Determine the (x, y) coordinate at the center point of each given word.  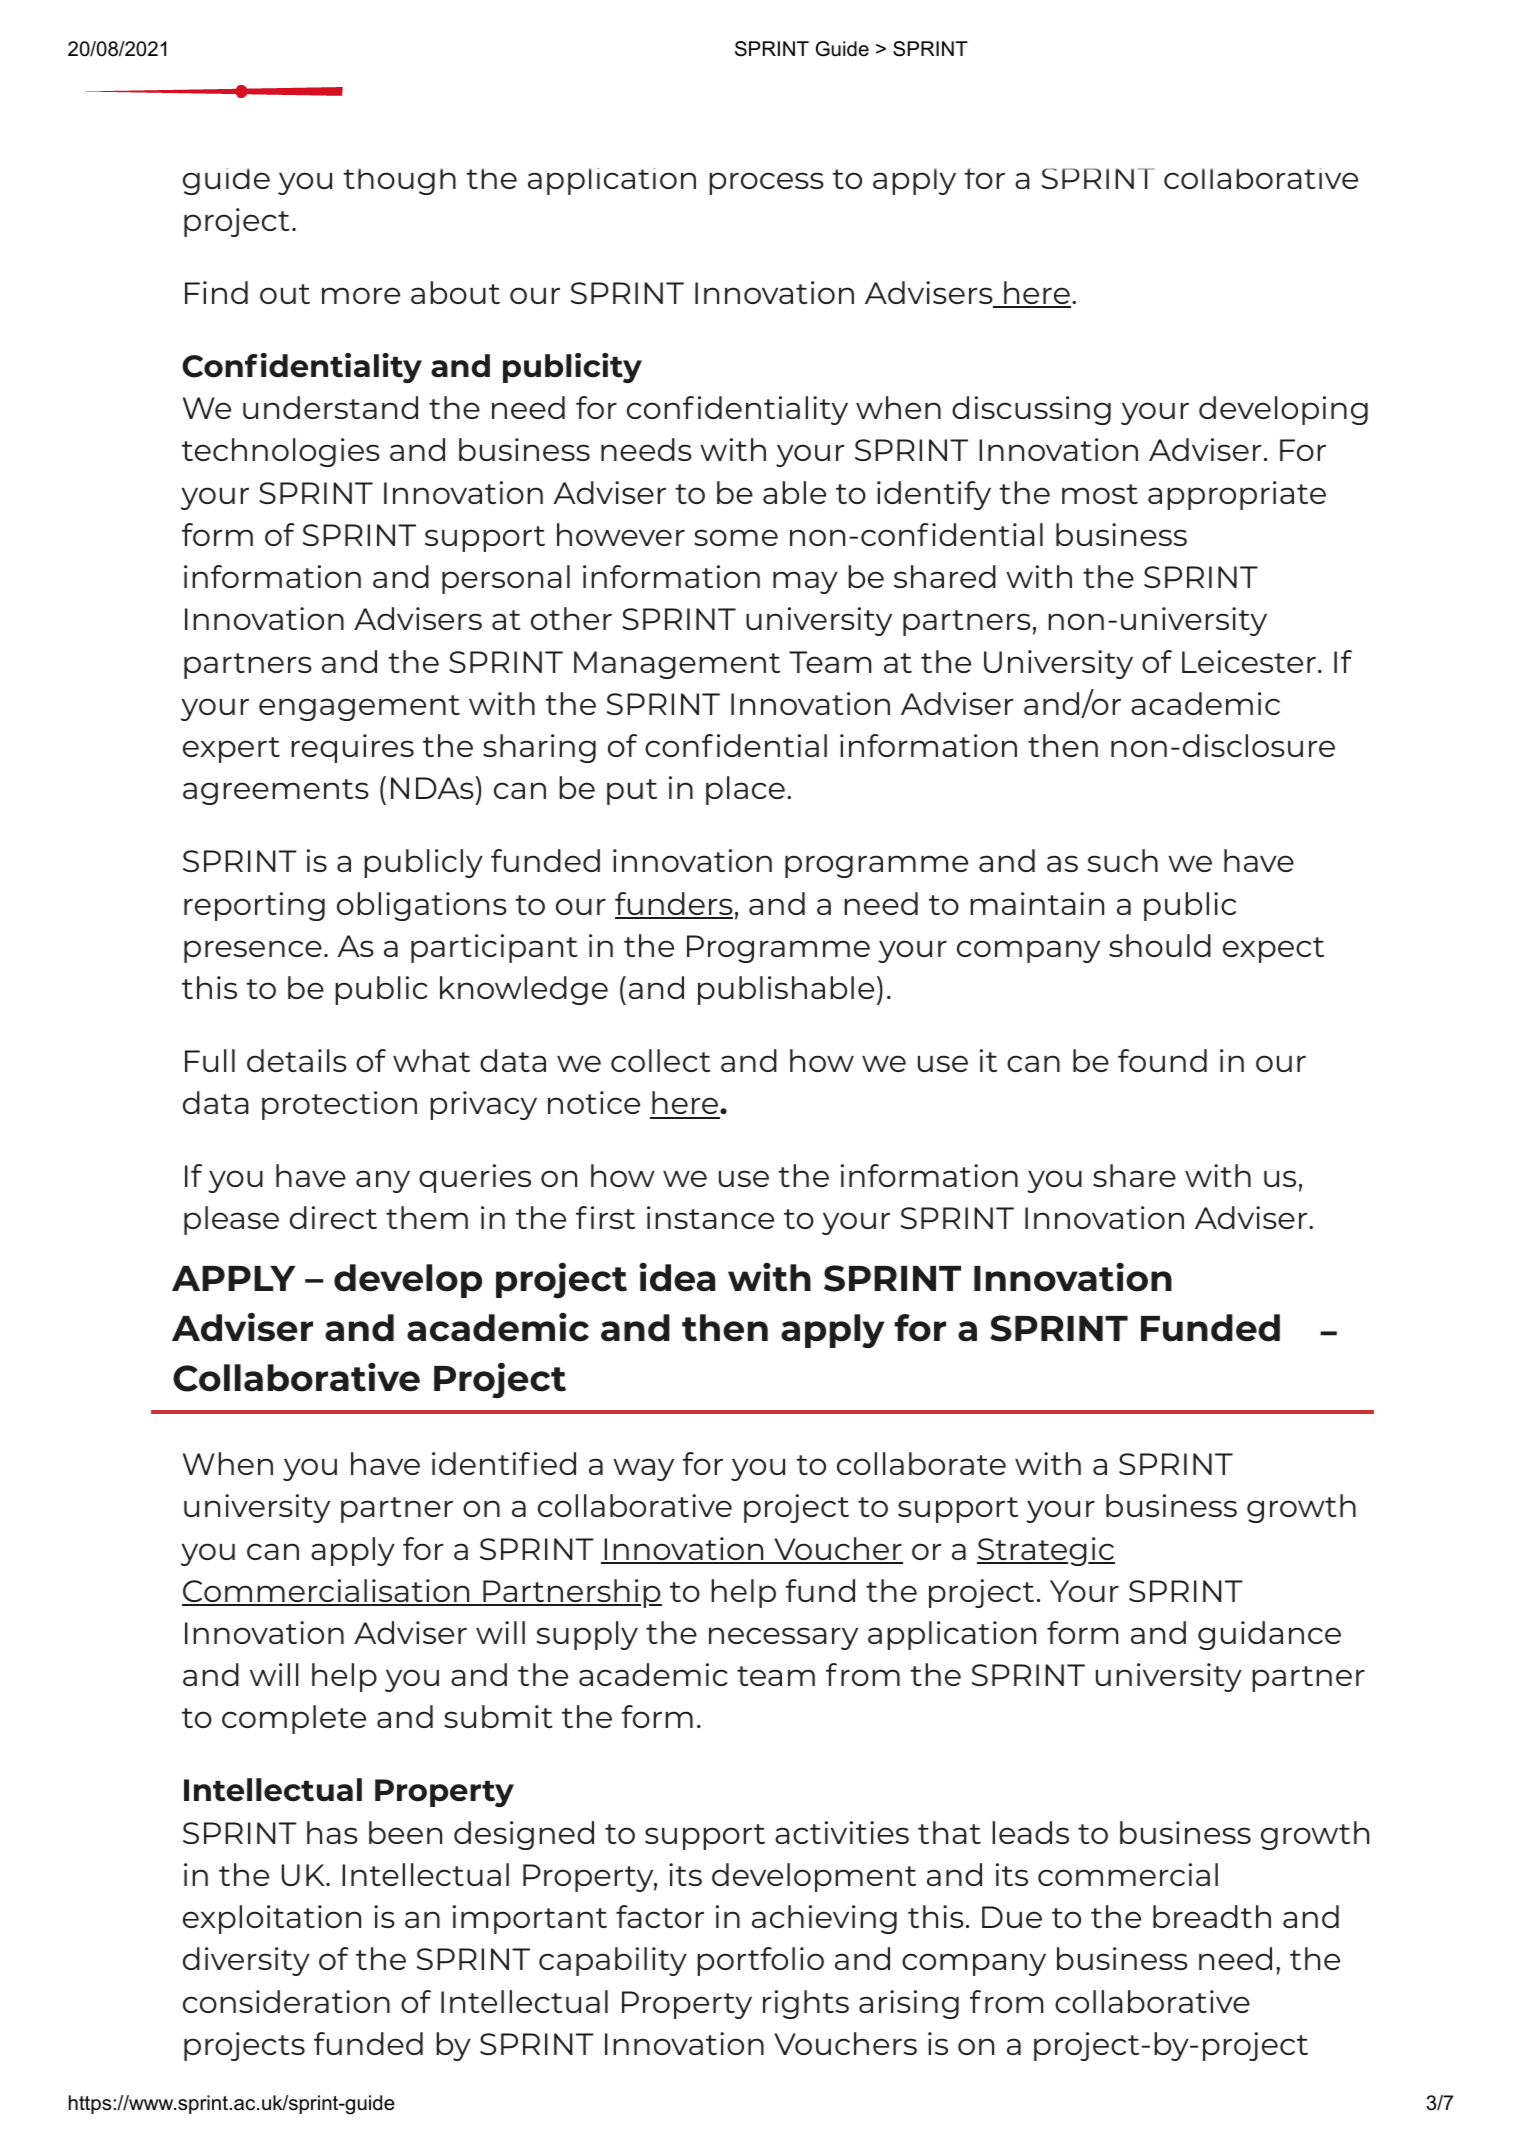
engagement (359, 708)
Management (677, 665)
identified (504, 1463)
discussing (1031, 410)
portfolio (760, 1961)
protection (339, 1105)
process (766, 183)
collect (661, 1060)
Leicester (1249, 661)
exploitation (272, 1919)
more (361, 295)
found (1162, 1060)
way (643, 1469)
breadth (1212, 1916)
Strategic (1046, 1551)
